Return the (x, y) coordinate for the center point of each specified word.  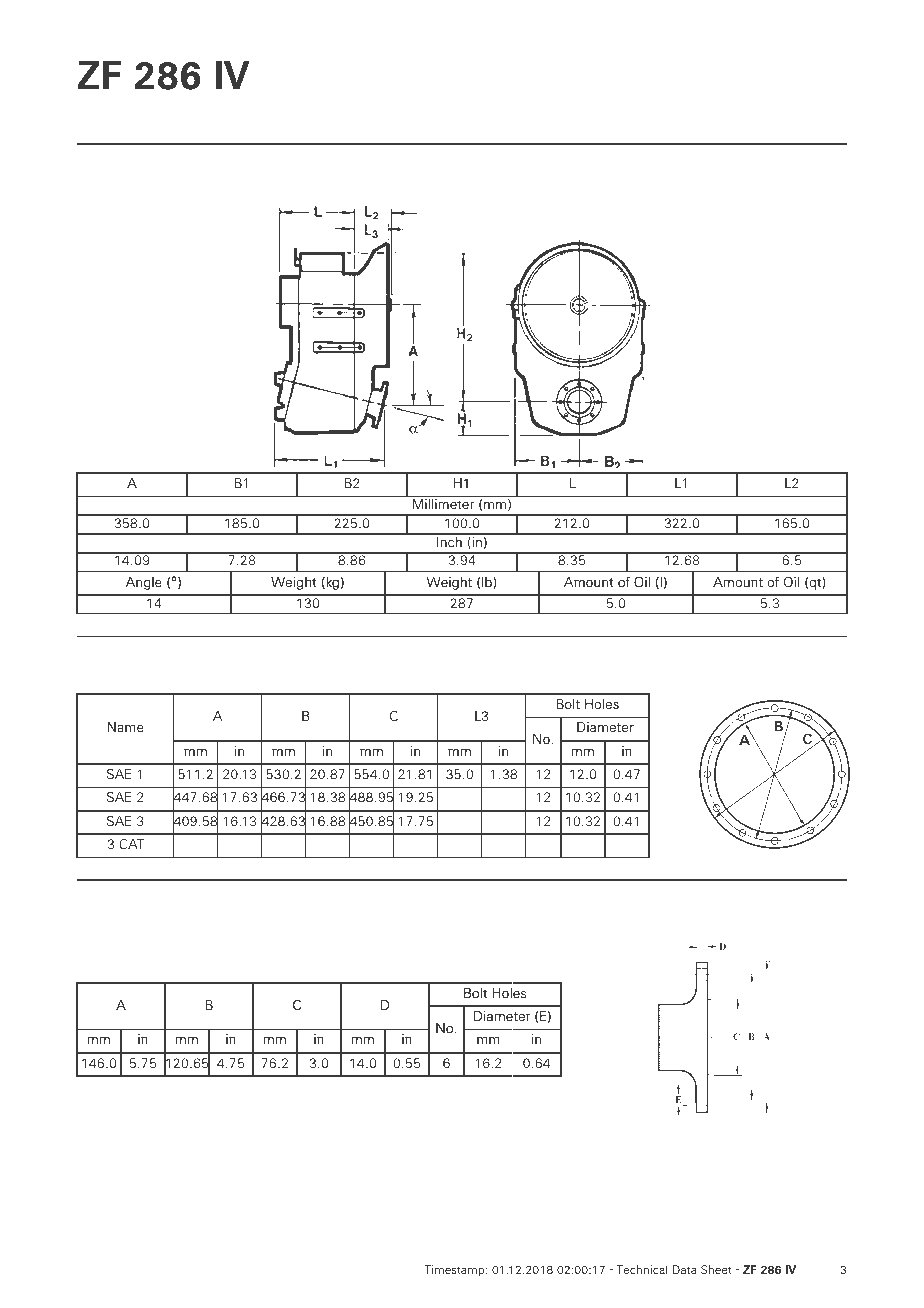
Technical (642, 1269)
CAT (131, 844)
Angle (143, 583)
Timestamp (456, 1270)
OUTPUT (119, 900)
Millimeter (443, 504)
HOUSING (180, 656)
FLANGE (207, 900)
